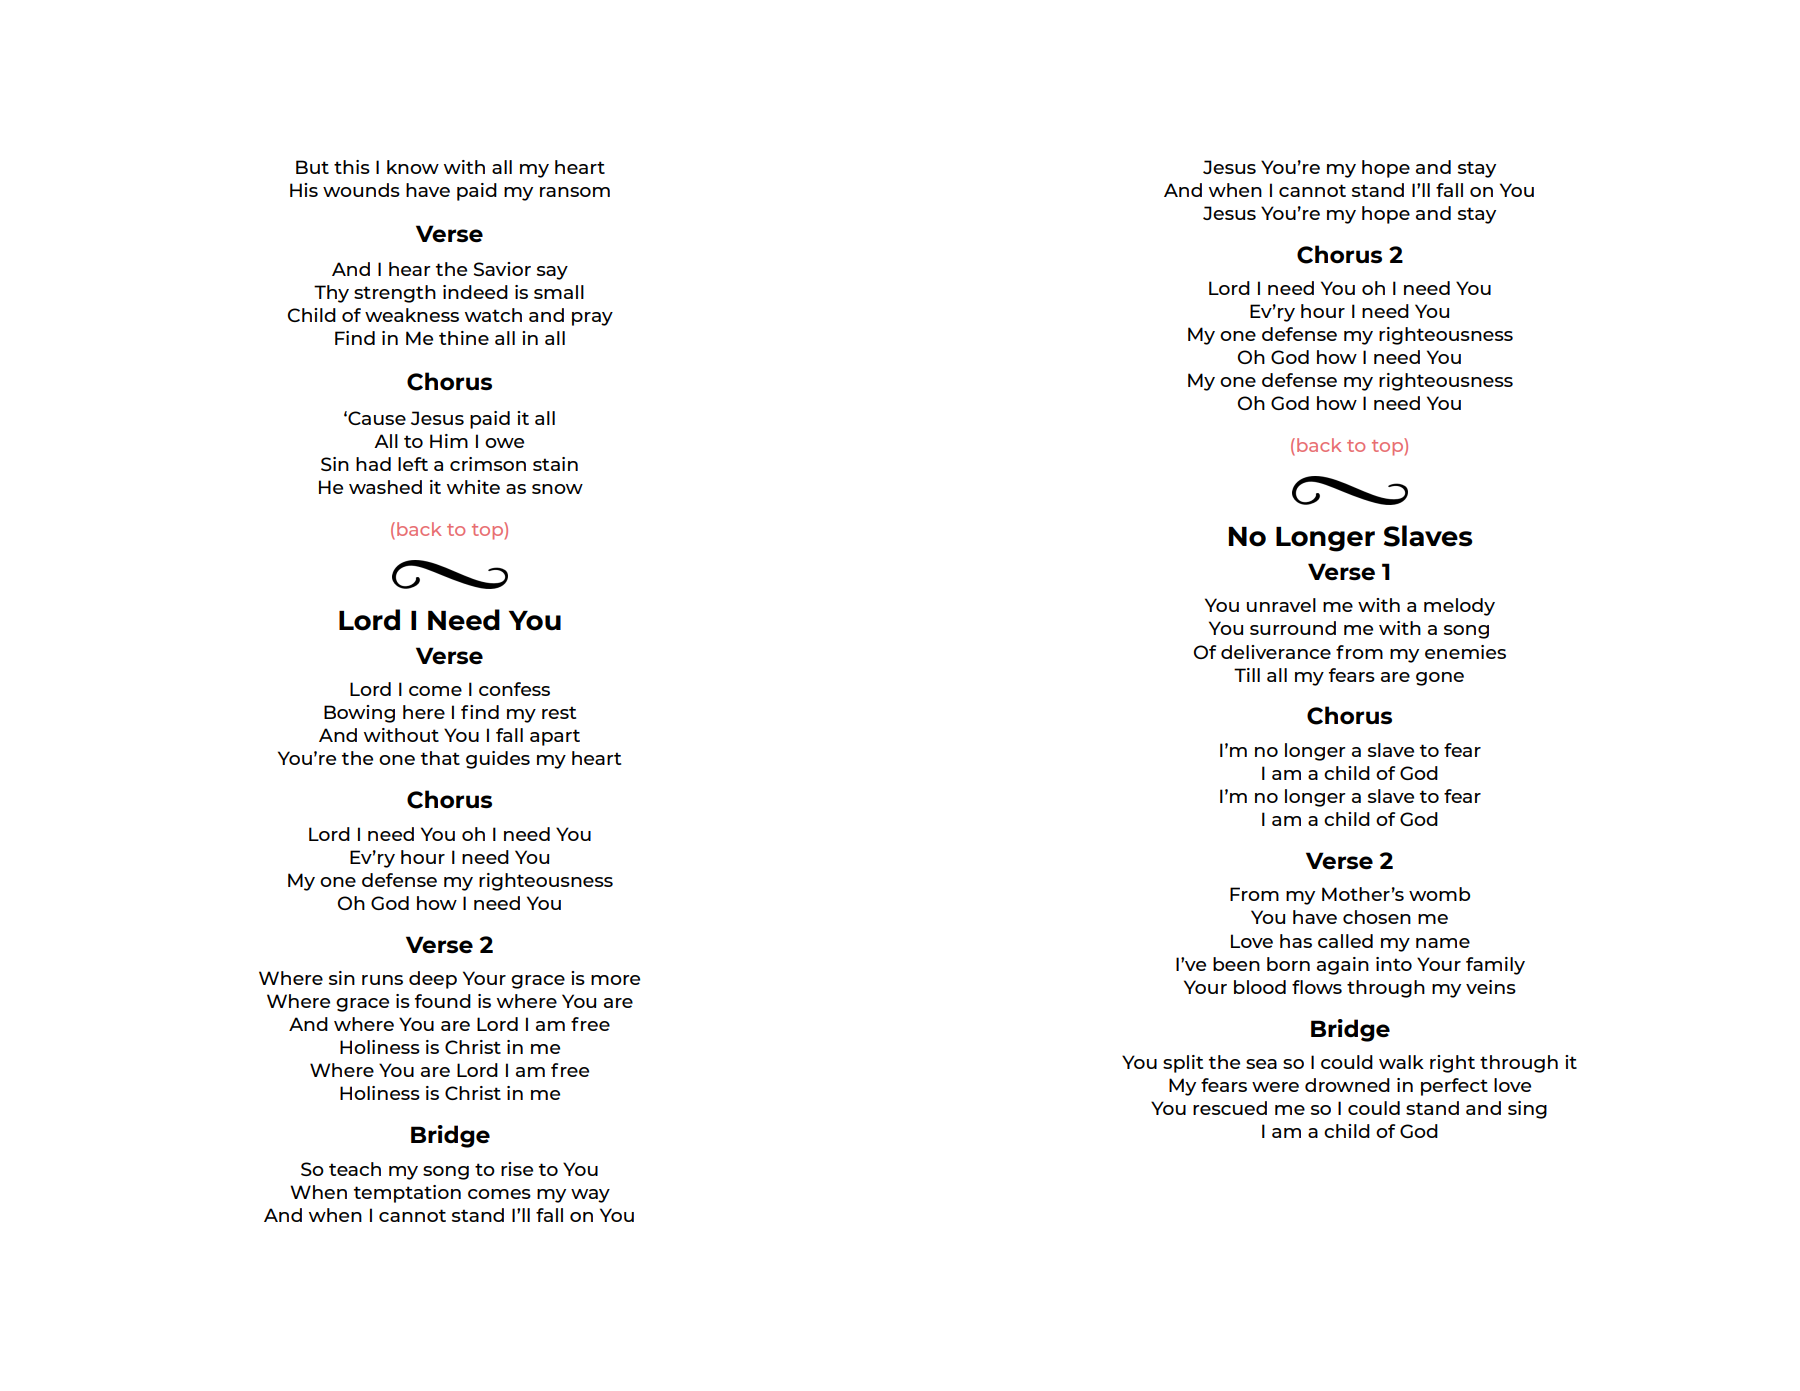 This screenshot has width=1800, height=1391. Describe the element at coordinates (1247, 675) in the screenshot. I see `Till` at that location.
